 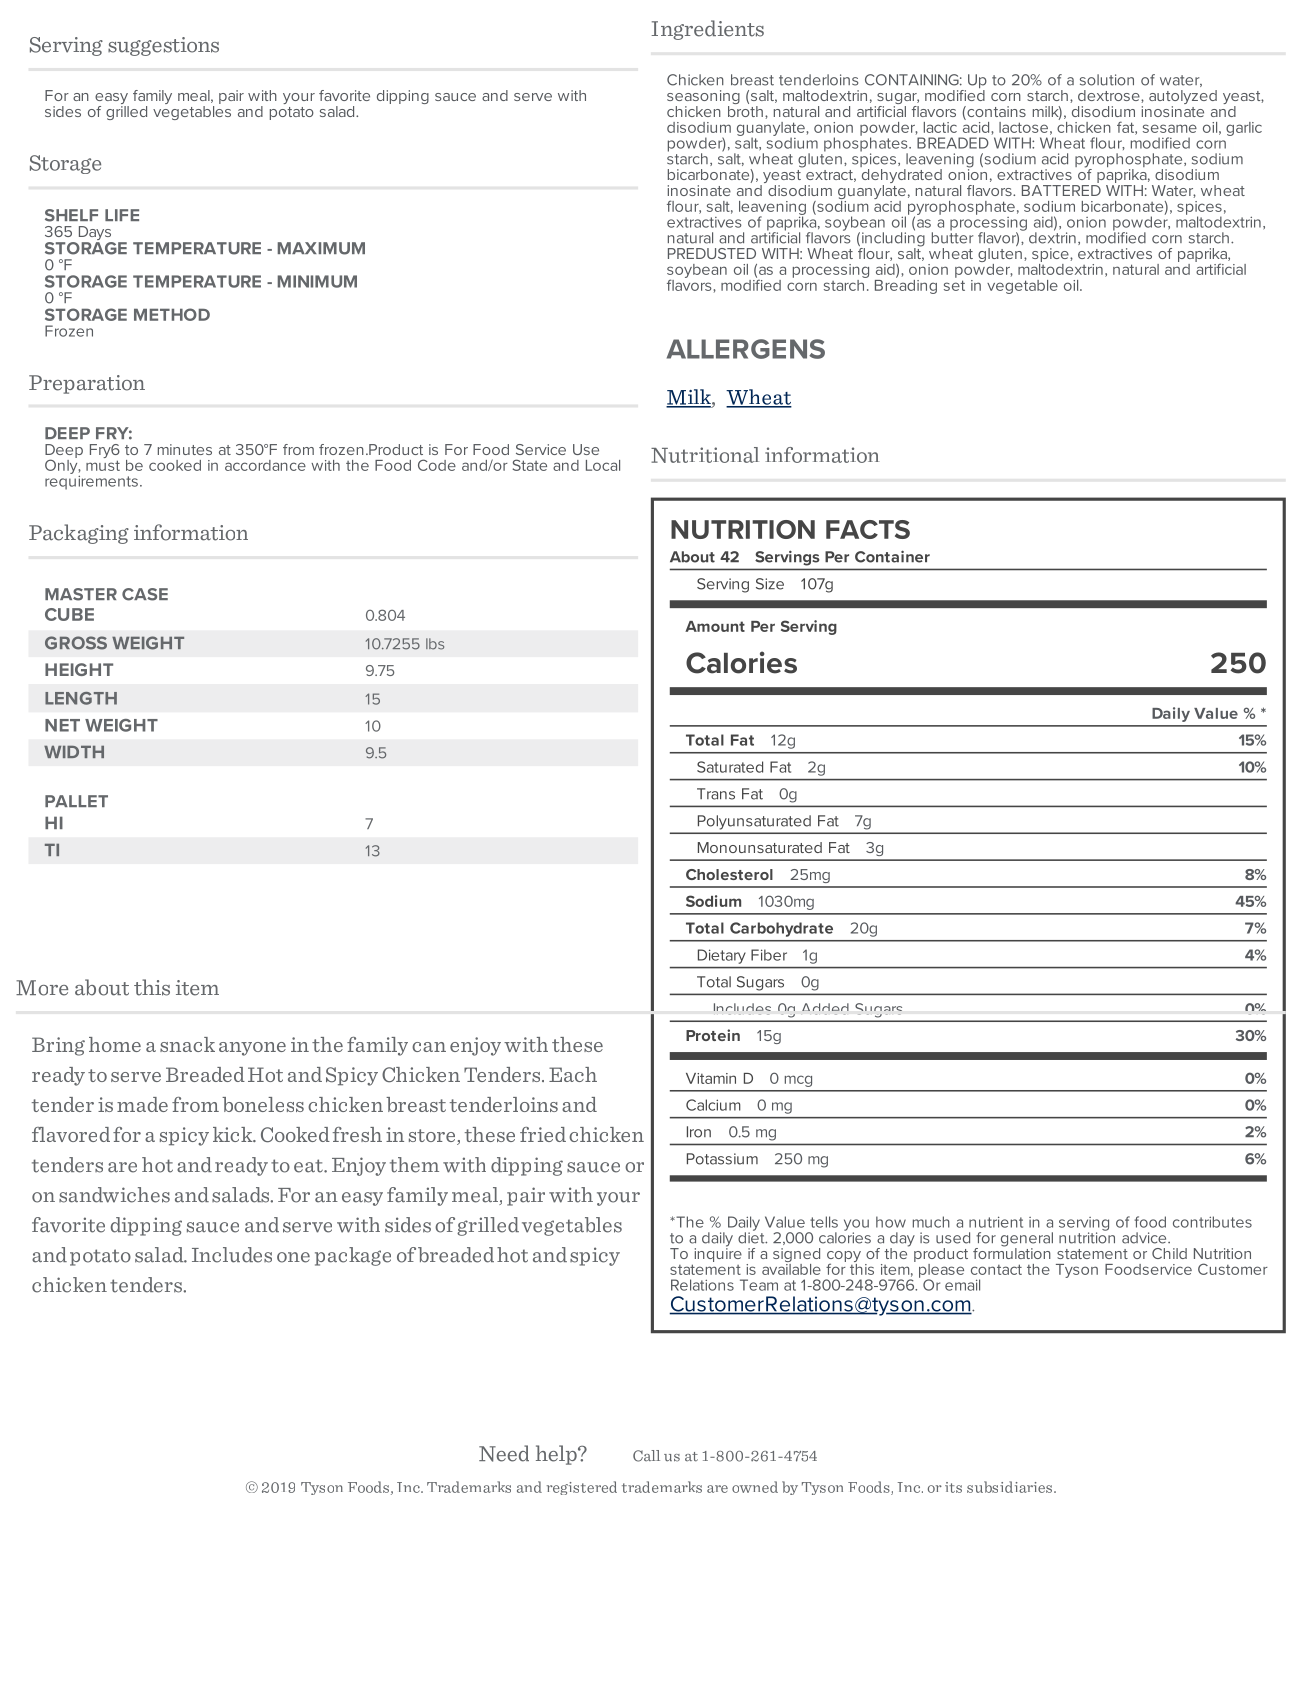 I want to click on Container, so click(x=892, y=556).
